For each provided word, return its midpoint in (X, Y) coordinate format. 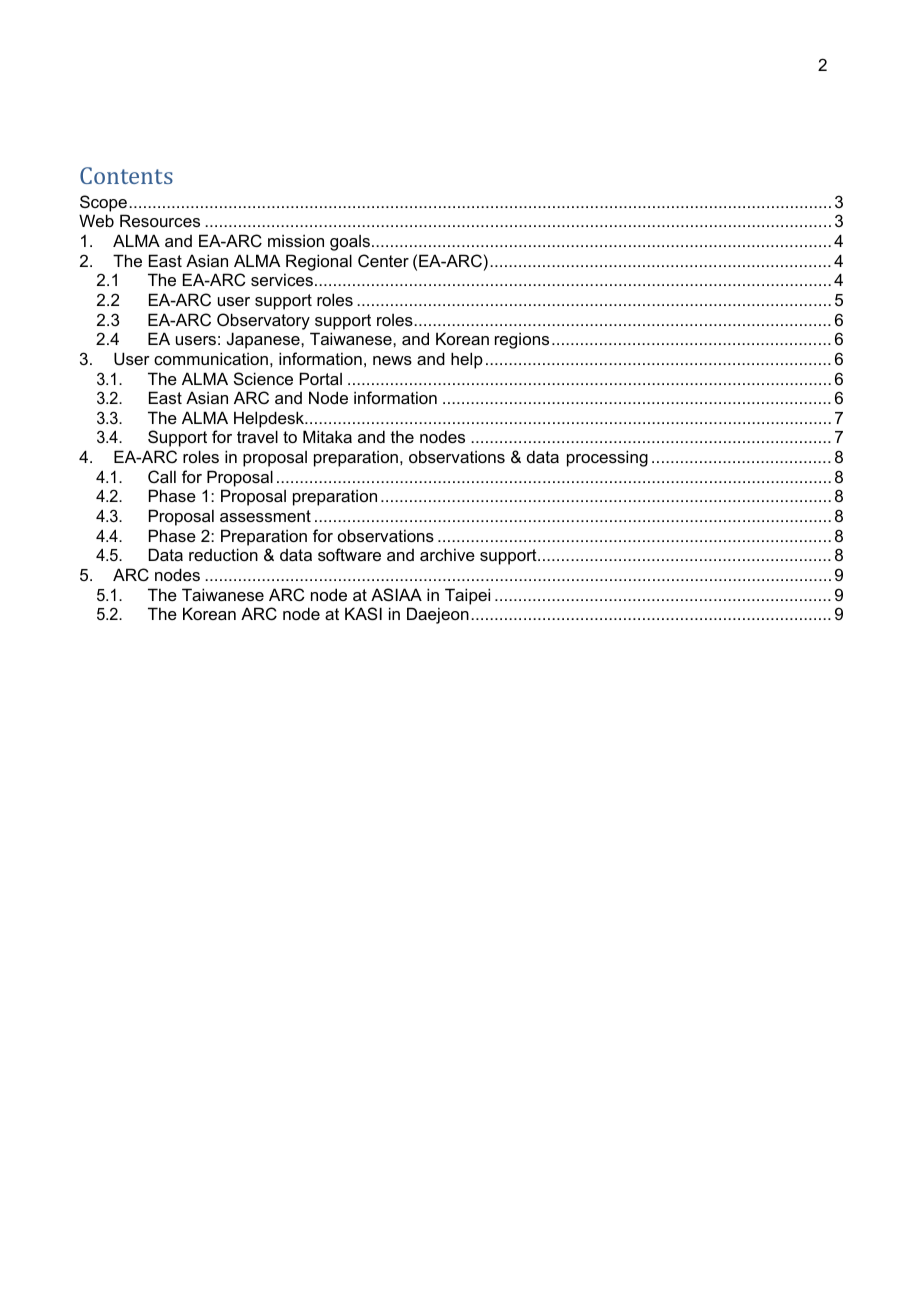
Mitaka (327, 436)
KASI (363, 613)
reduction (223, 554)
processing (607, 458)
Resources (160, 220)
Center (383, 260)
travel (257, 436)
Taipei (467, 596)
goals (350, 243)
